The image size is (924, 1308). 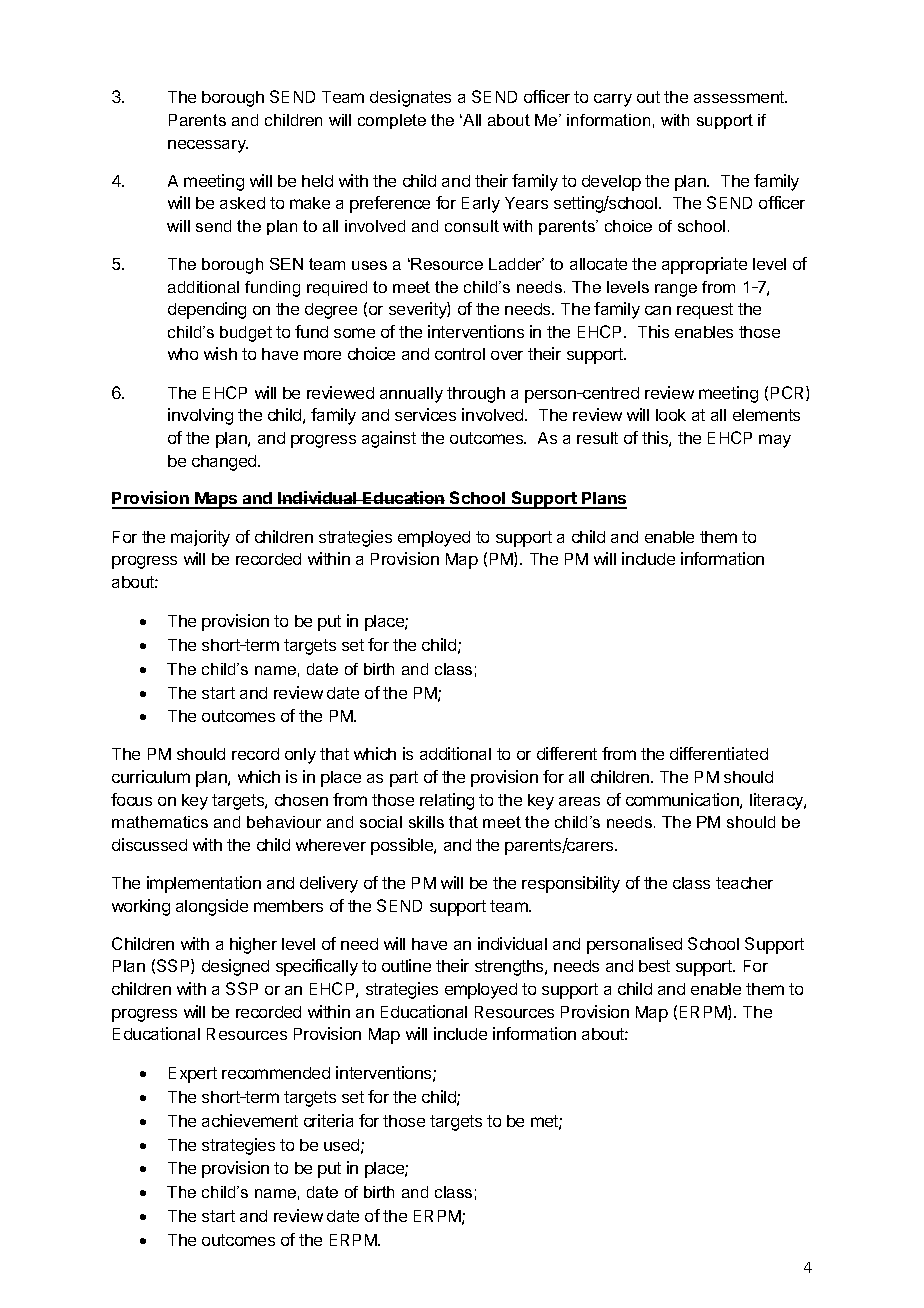 I want to click on Expert, so click(x=193, y=1075).
